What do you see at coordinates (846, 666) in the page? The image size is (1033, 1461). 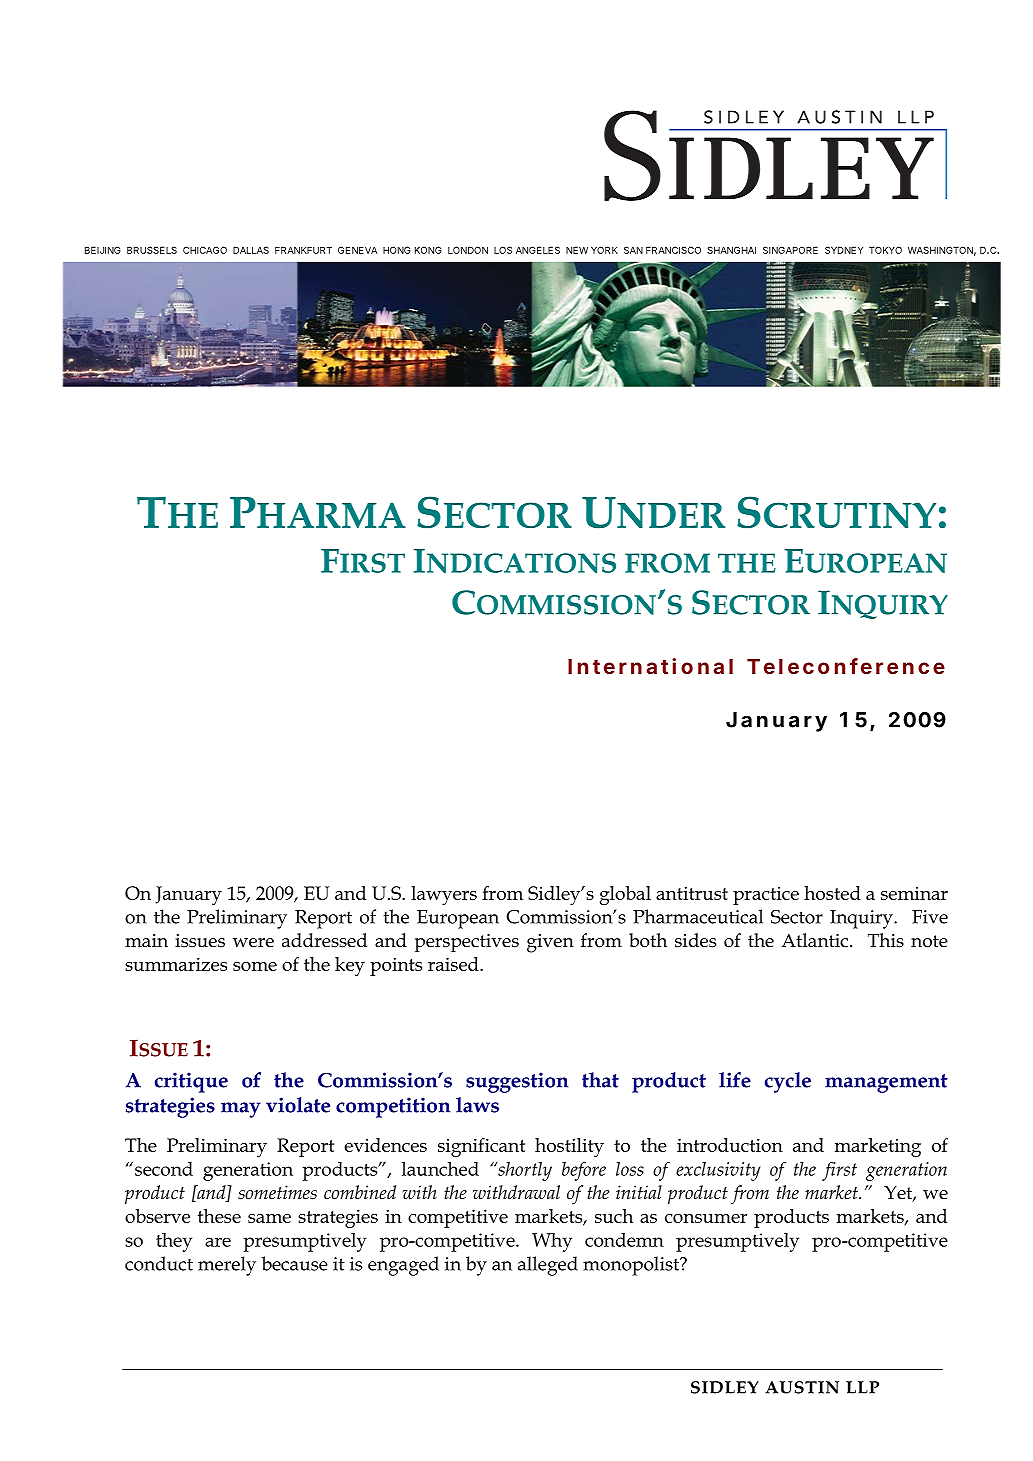 I see `Teleconference` at bounding box center [846, 666].
